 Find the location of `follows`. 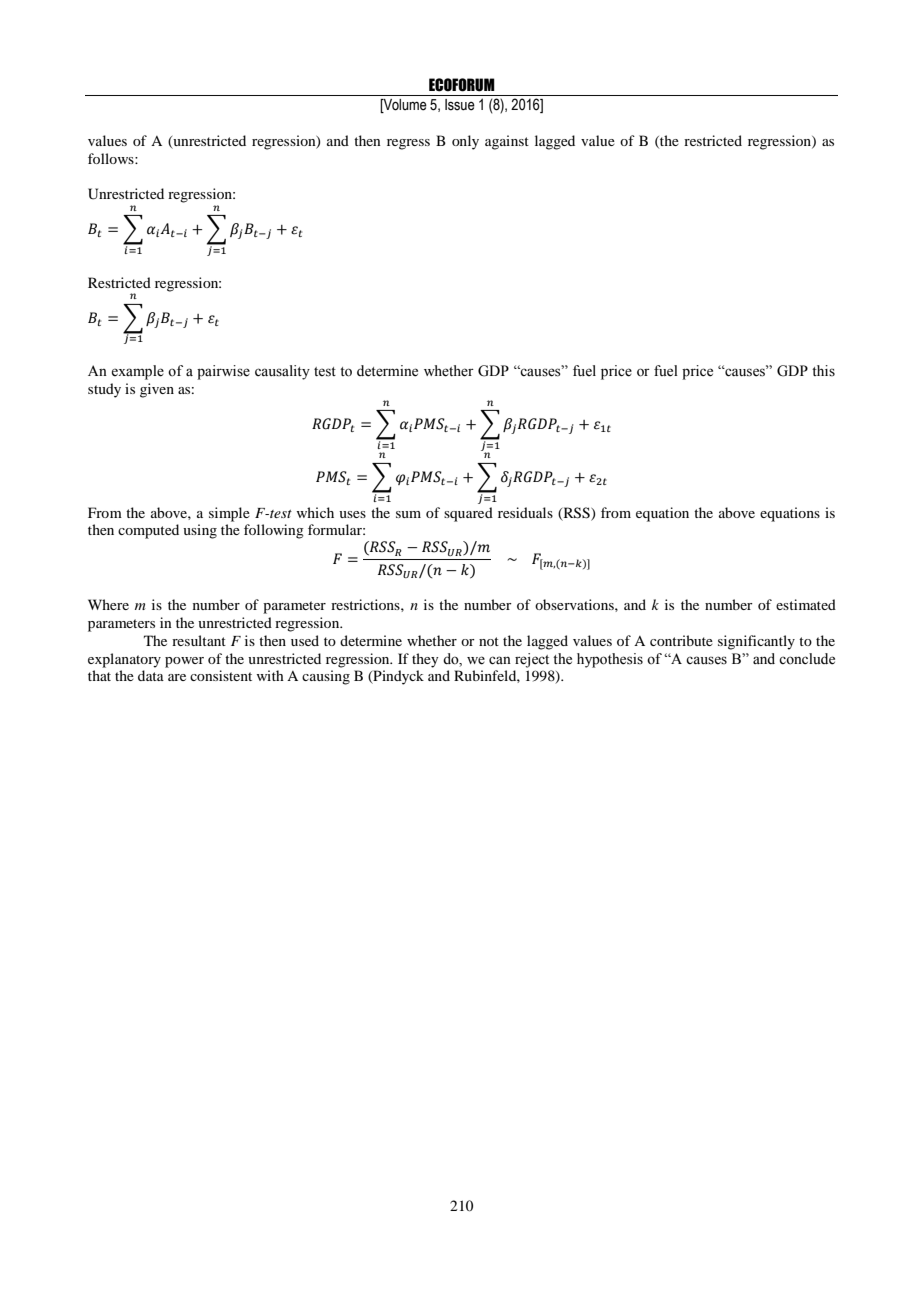

follows is located at coordinates (112, 158).
